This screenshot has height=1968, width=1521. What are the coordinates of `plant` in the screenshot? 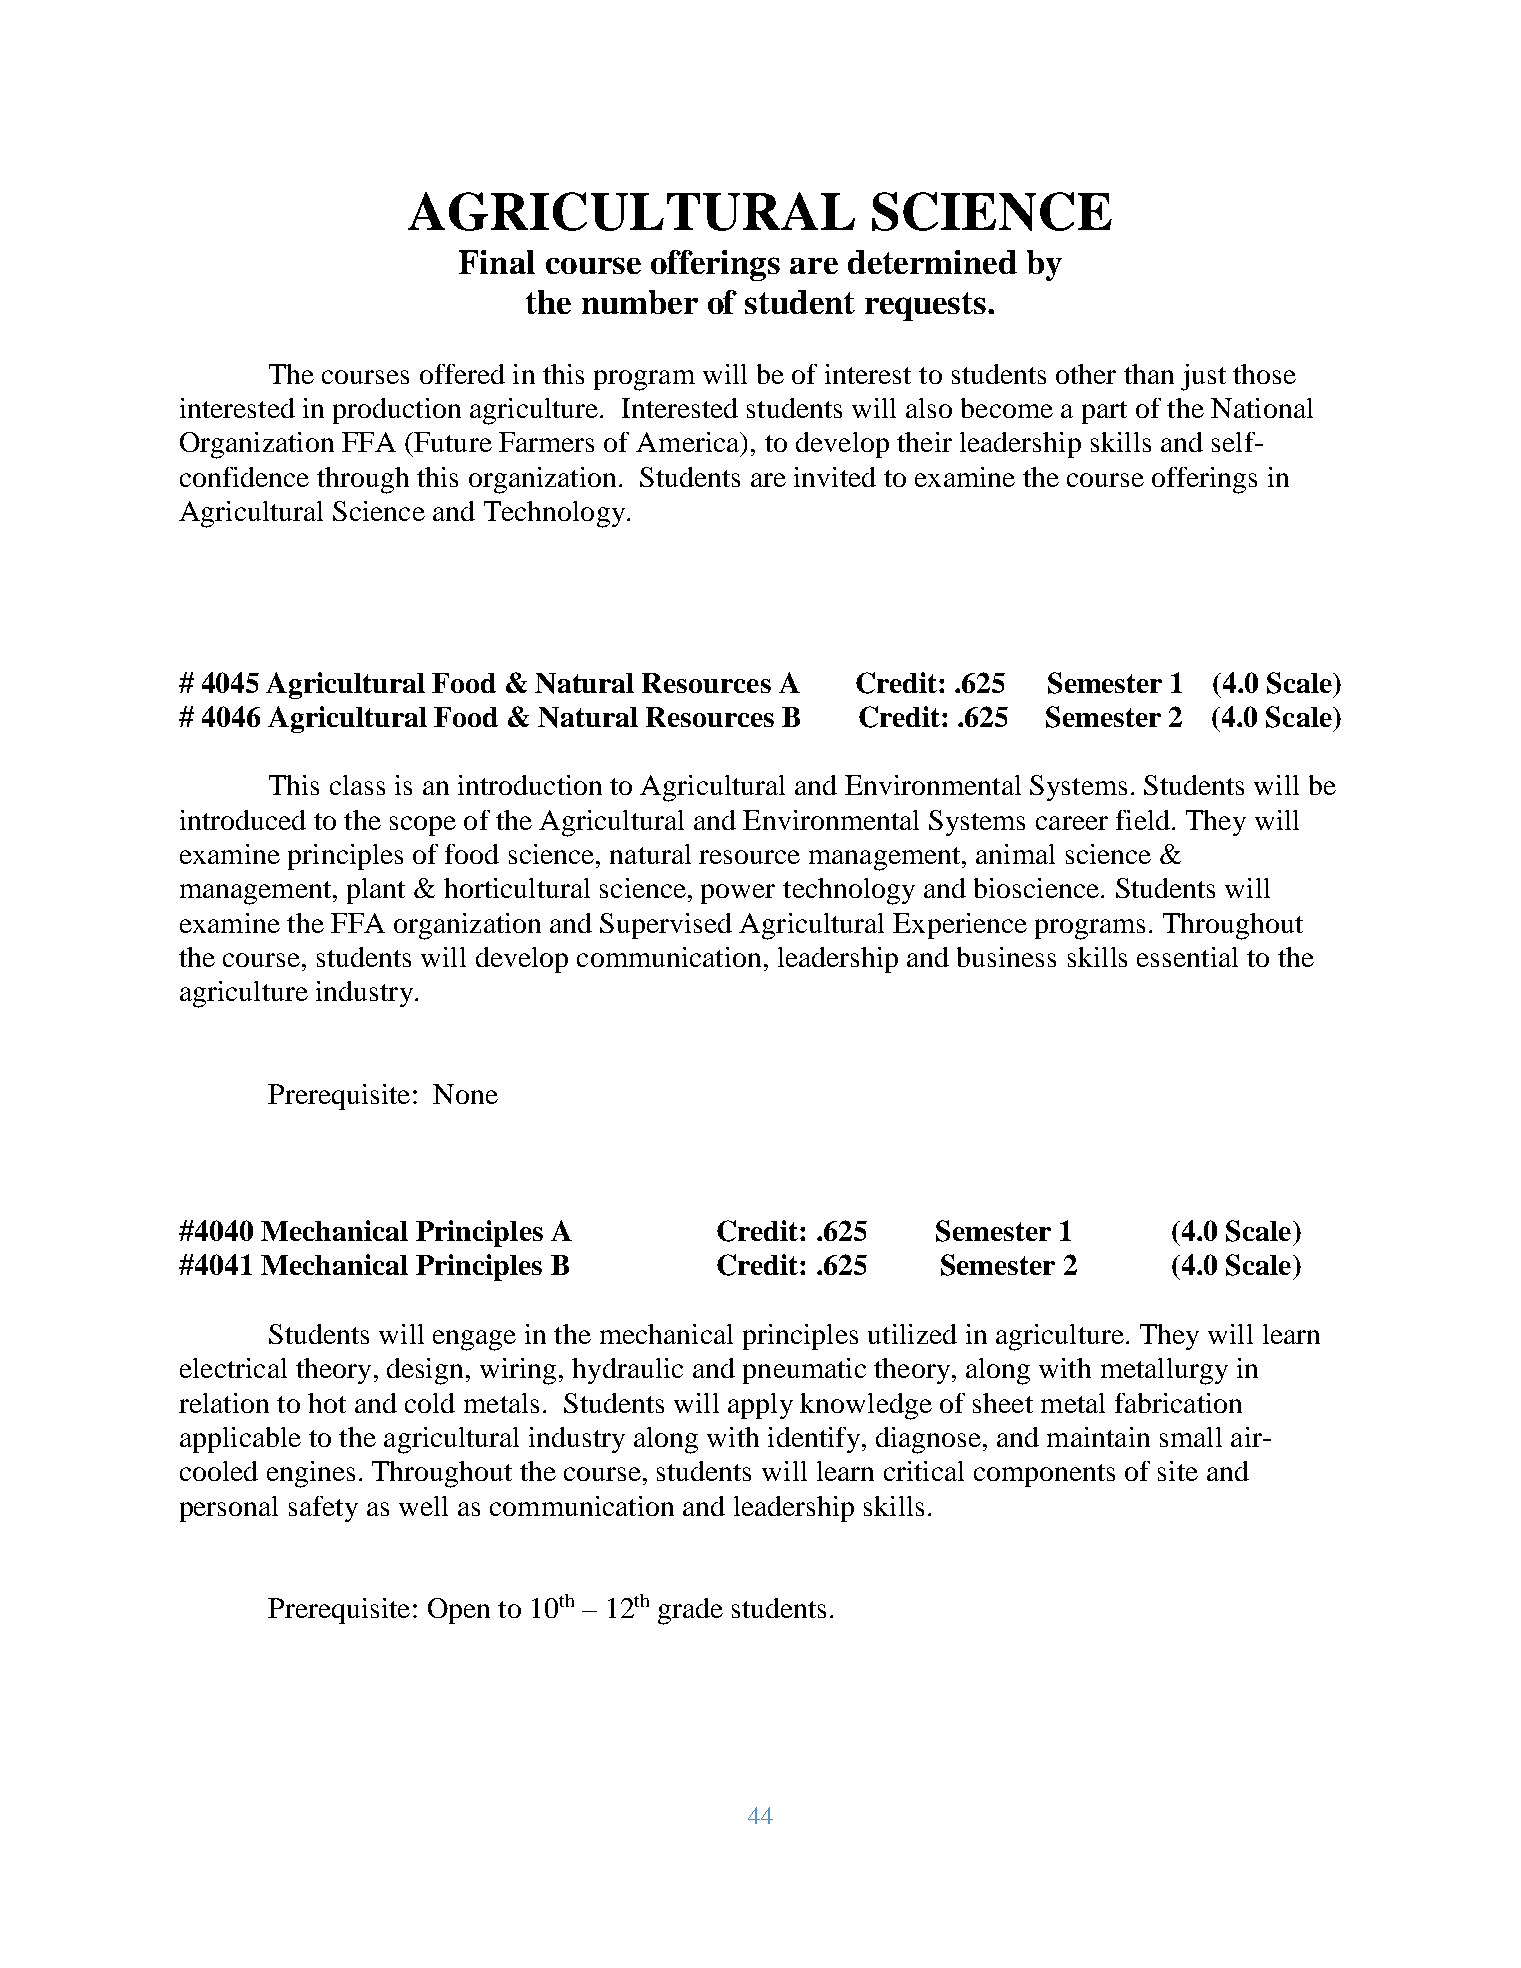 It's located at (376, 891).
